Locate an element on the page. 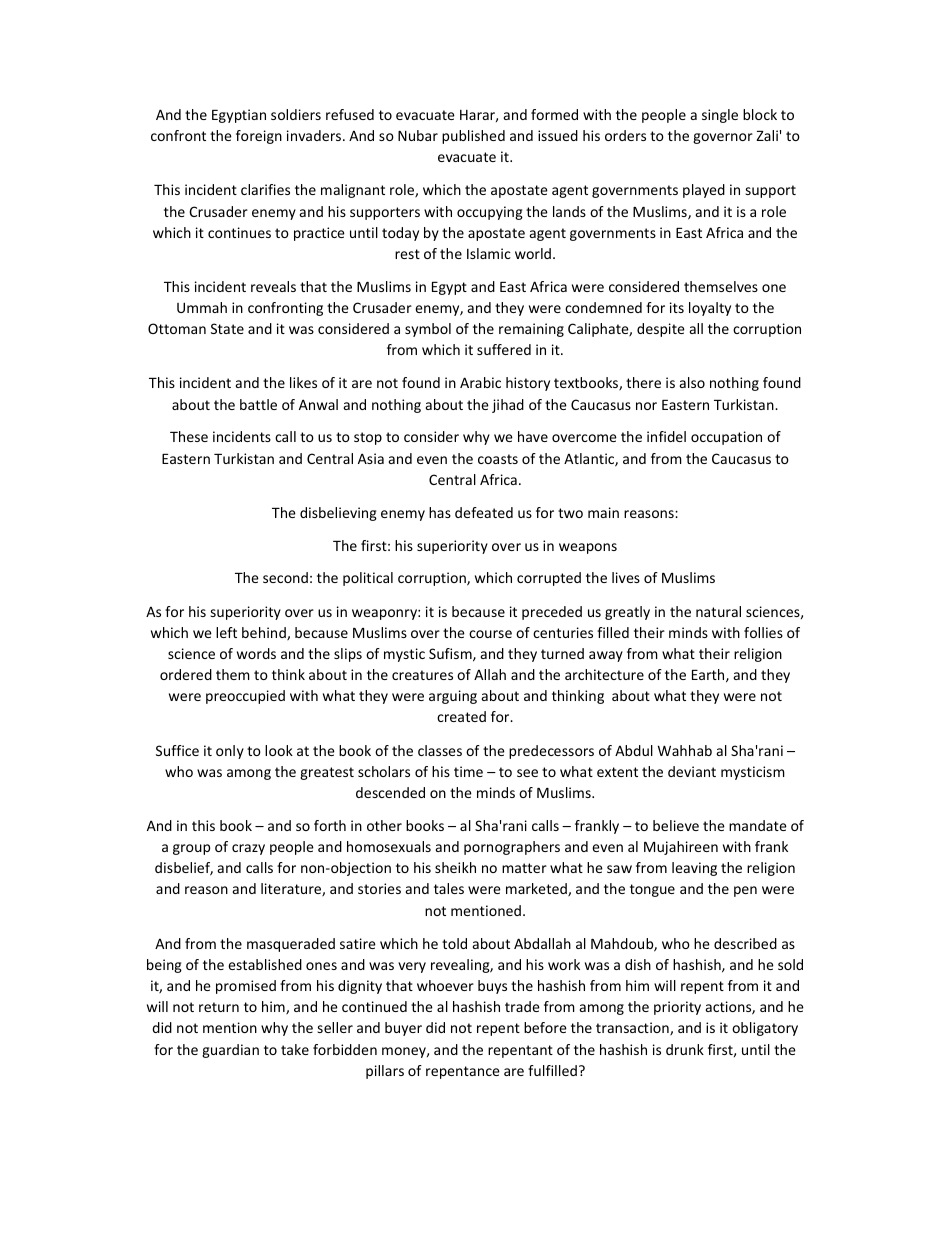 This document has width=952, height=1233. classes is located at coordinates (440, 750).
